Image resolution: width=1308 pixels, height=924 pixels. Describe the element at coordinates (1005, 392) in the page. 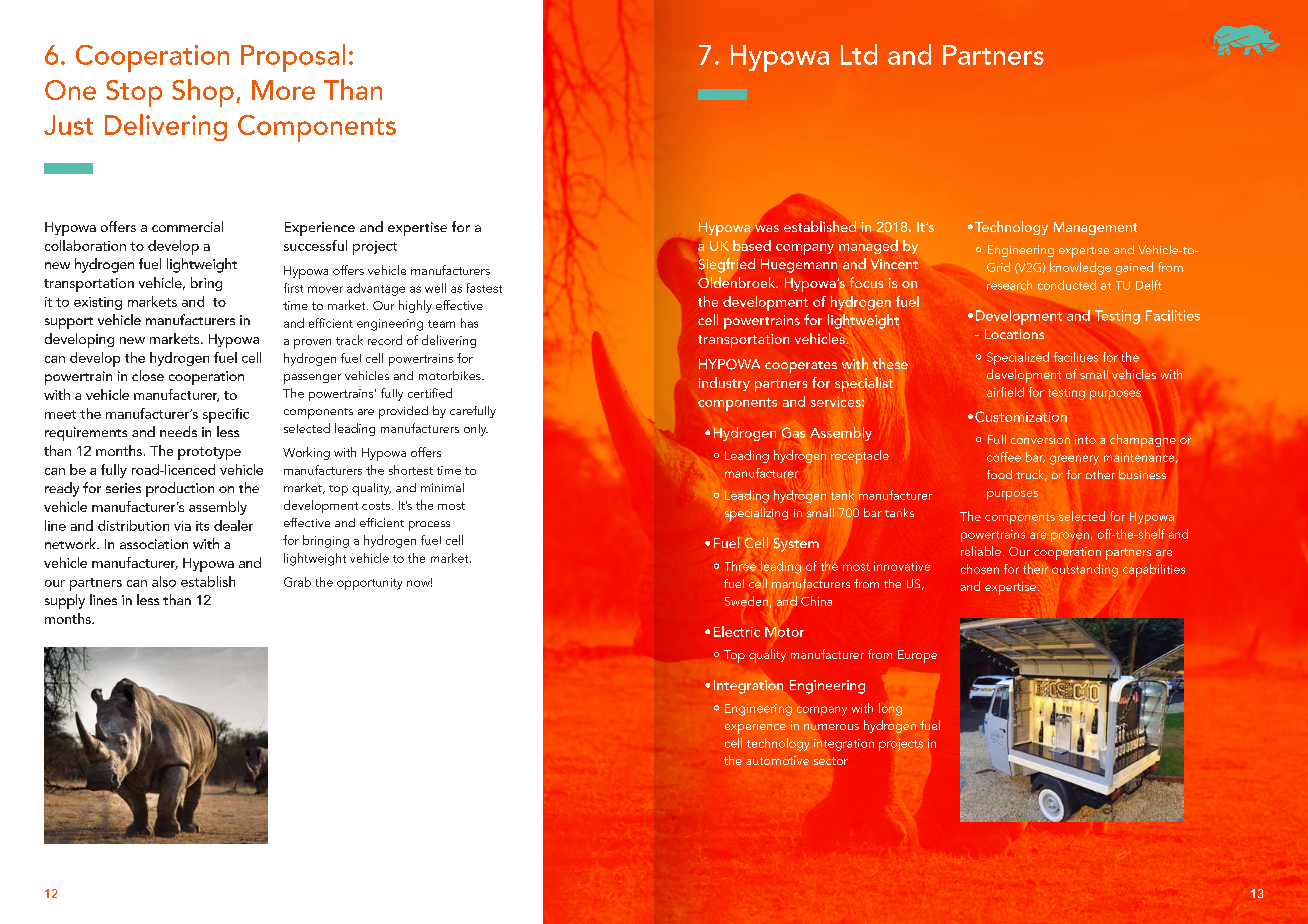

I see `airfield` at that location.
